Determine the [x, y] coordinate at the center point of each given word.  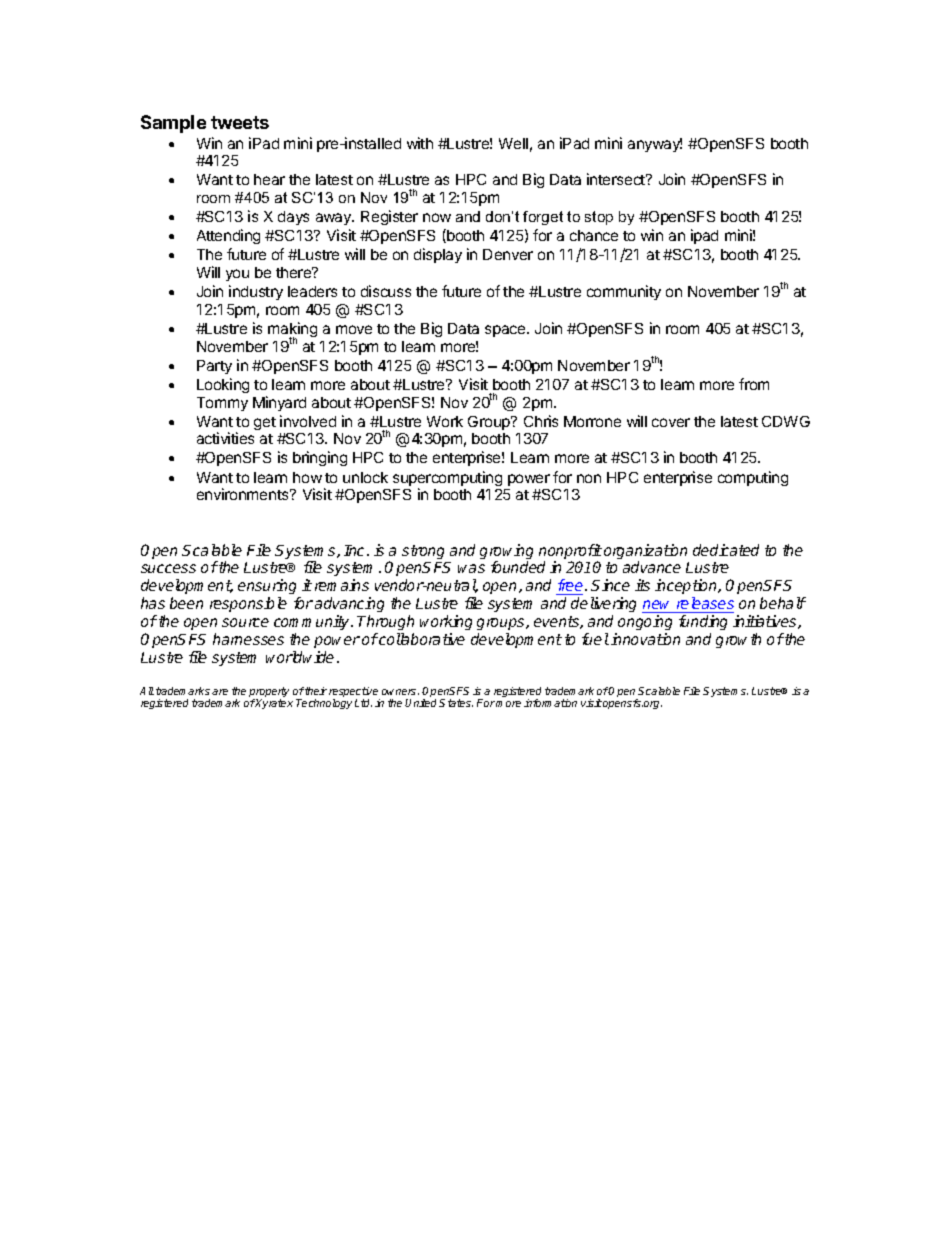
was [471, 568]
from [754, 384]
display [438, 255]
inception [687, 588]
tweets [240, 122]
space [506, 331]
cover [671, 422]
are [220, 692]
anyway [655, 145]
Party [214, 367]
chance [594, 235]
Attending [228, 236]
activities [225, 438]
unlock [365, 477]
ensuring [269, 588]
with [420, 143]
